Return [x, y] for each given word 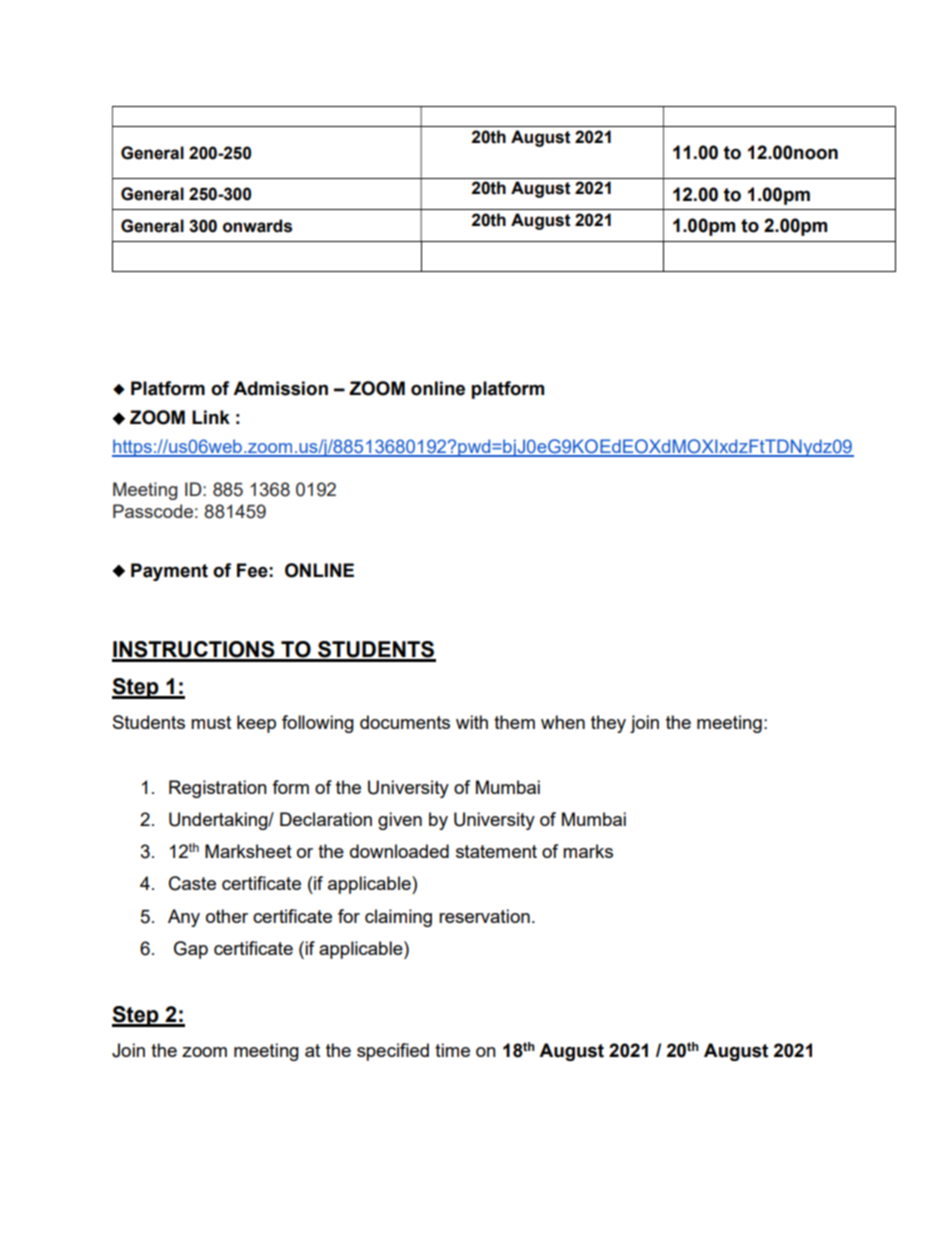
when [563, 722]
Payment [169, 572]
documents [405, 722]
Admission [280, 388]
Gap [191, 950]
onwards [257, 226]
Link [211, 417]
